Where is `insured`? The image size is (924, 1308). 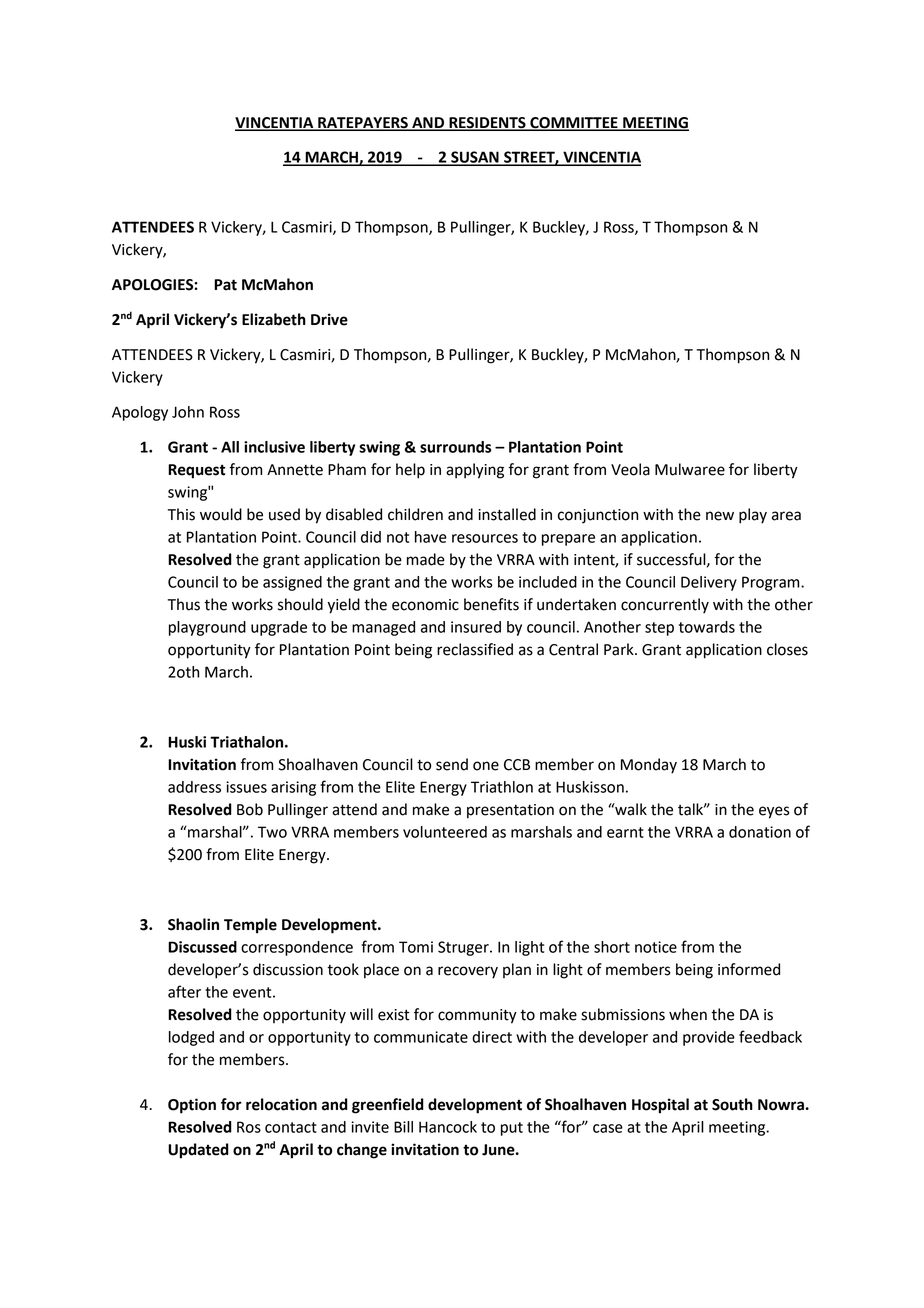
insured is located at coordinates (476, 627).
